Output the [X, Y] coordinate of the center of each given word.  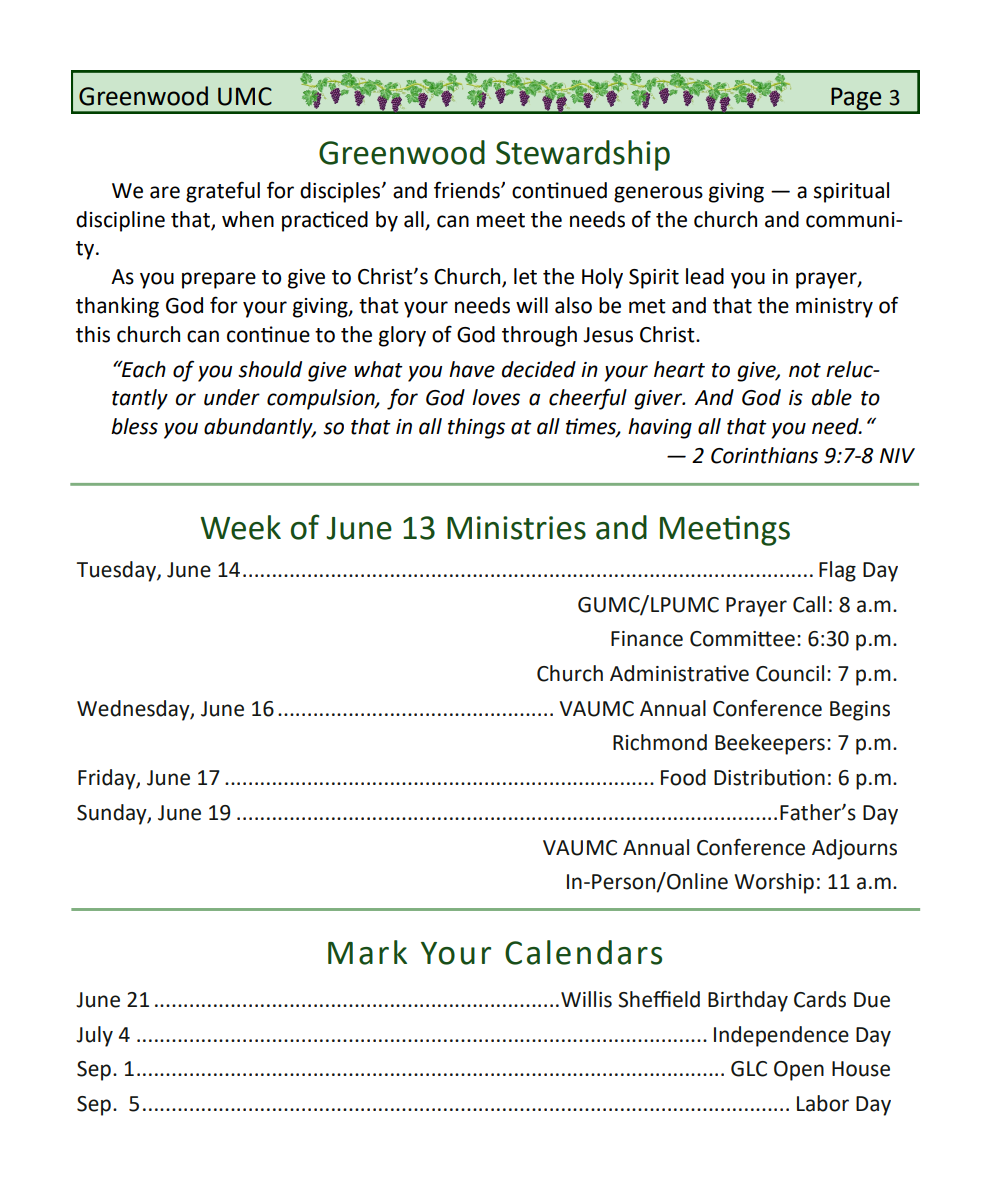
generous [658, 194]
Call [809, 604]
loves [496, 397]
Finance [647, 639]
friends [468, 190]
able [832, 397]
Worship [774, 883]
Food [683, 777]
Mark [367, 952]
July [94, 1036]
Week [240, 527]
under [232, 397]
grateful [223, 192]
